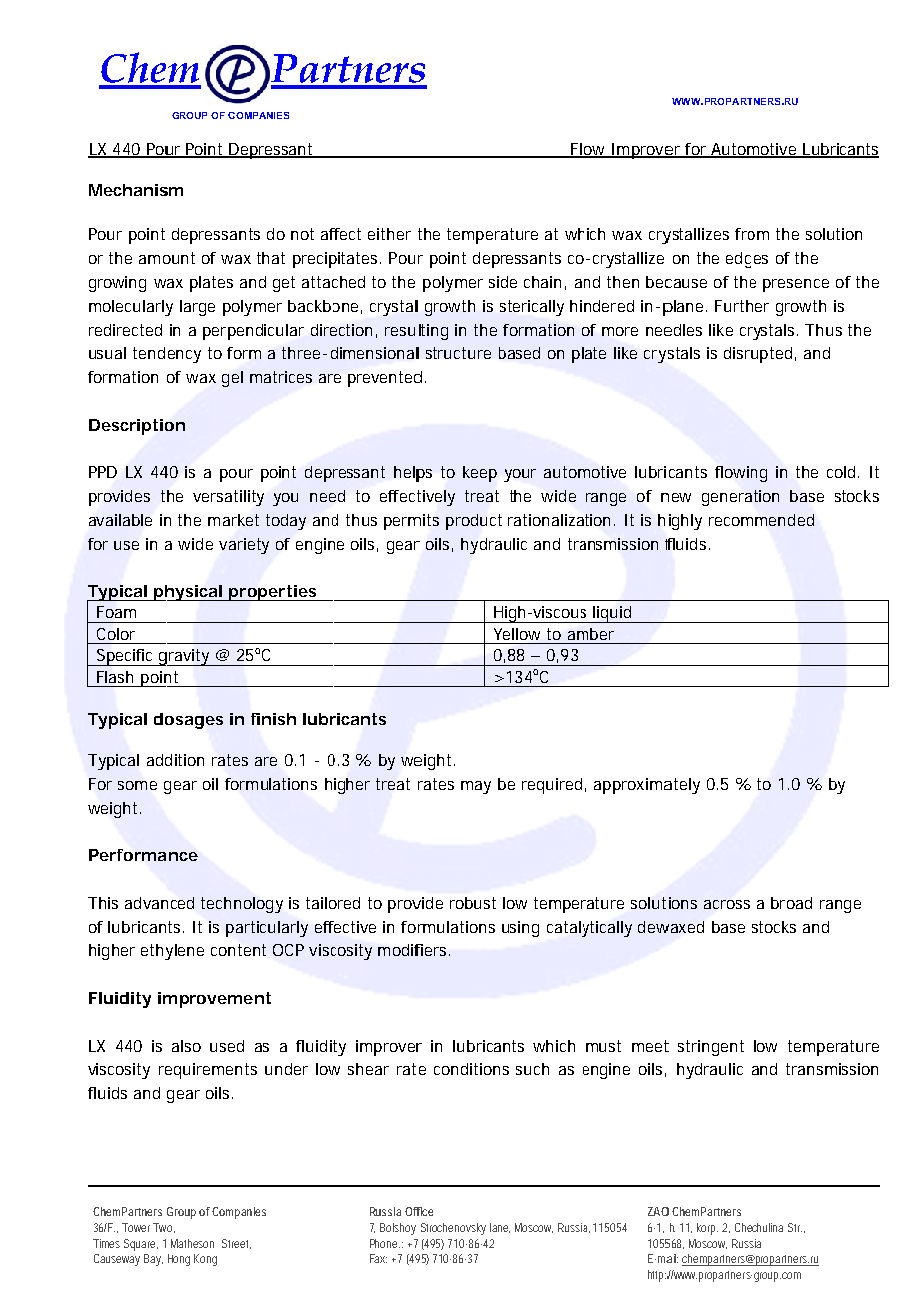  What do you see at coordinates (474, 522) in the image?
I see `product` at bounding box center [474, 522].
